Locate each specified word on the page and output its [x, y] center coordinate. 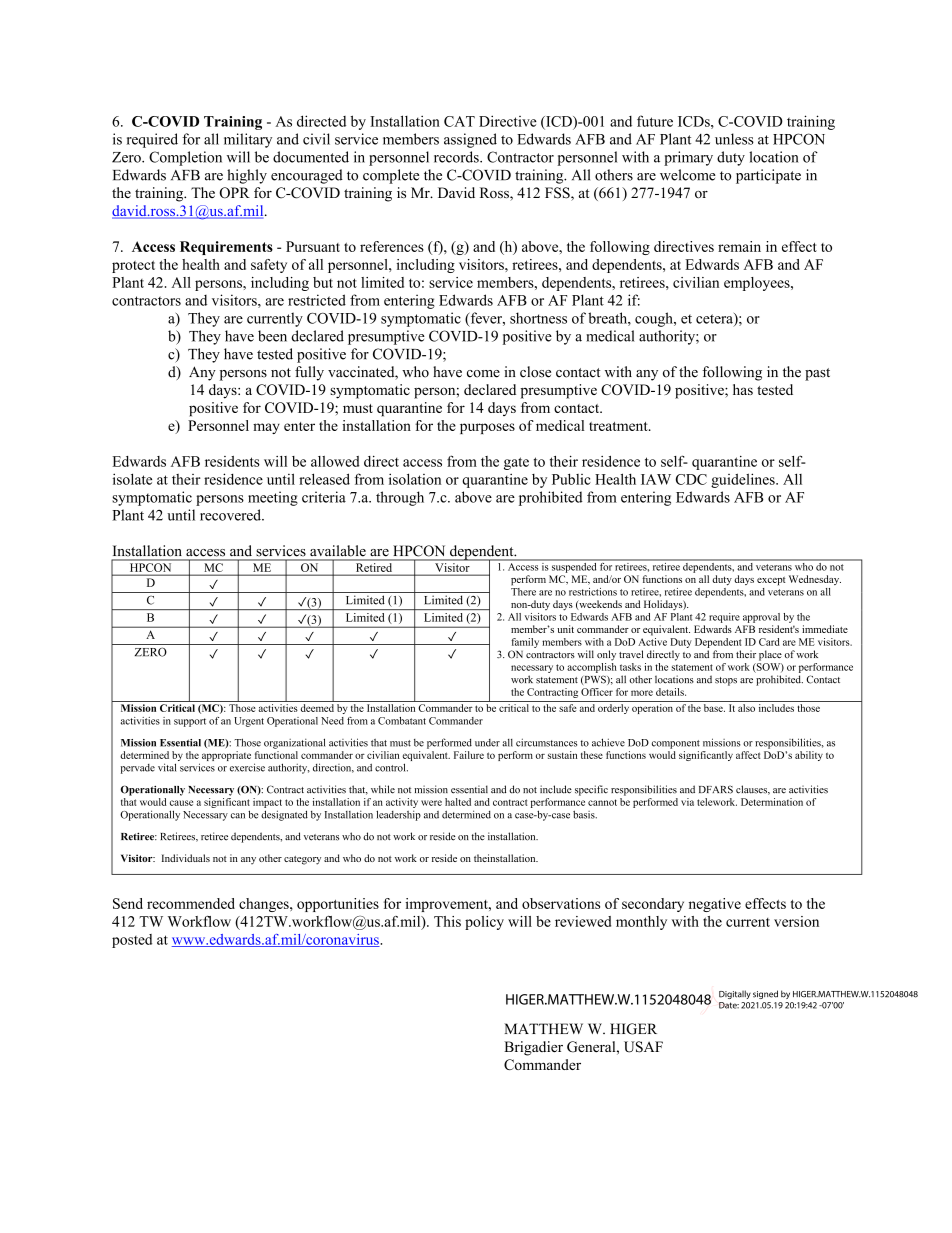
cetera [715, 319]
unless [734, 139]
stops [726, 681]
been [272, 336]
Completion [185, 158]
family [525, 643]
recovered [231, 515]
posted [132, 941]
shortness [538, 318]
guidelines [744, 480]
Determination [772, 802]
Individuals [186, 858]
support [190, 722]
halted [458, 802]
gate [516, 463]
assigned [470, 140]
